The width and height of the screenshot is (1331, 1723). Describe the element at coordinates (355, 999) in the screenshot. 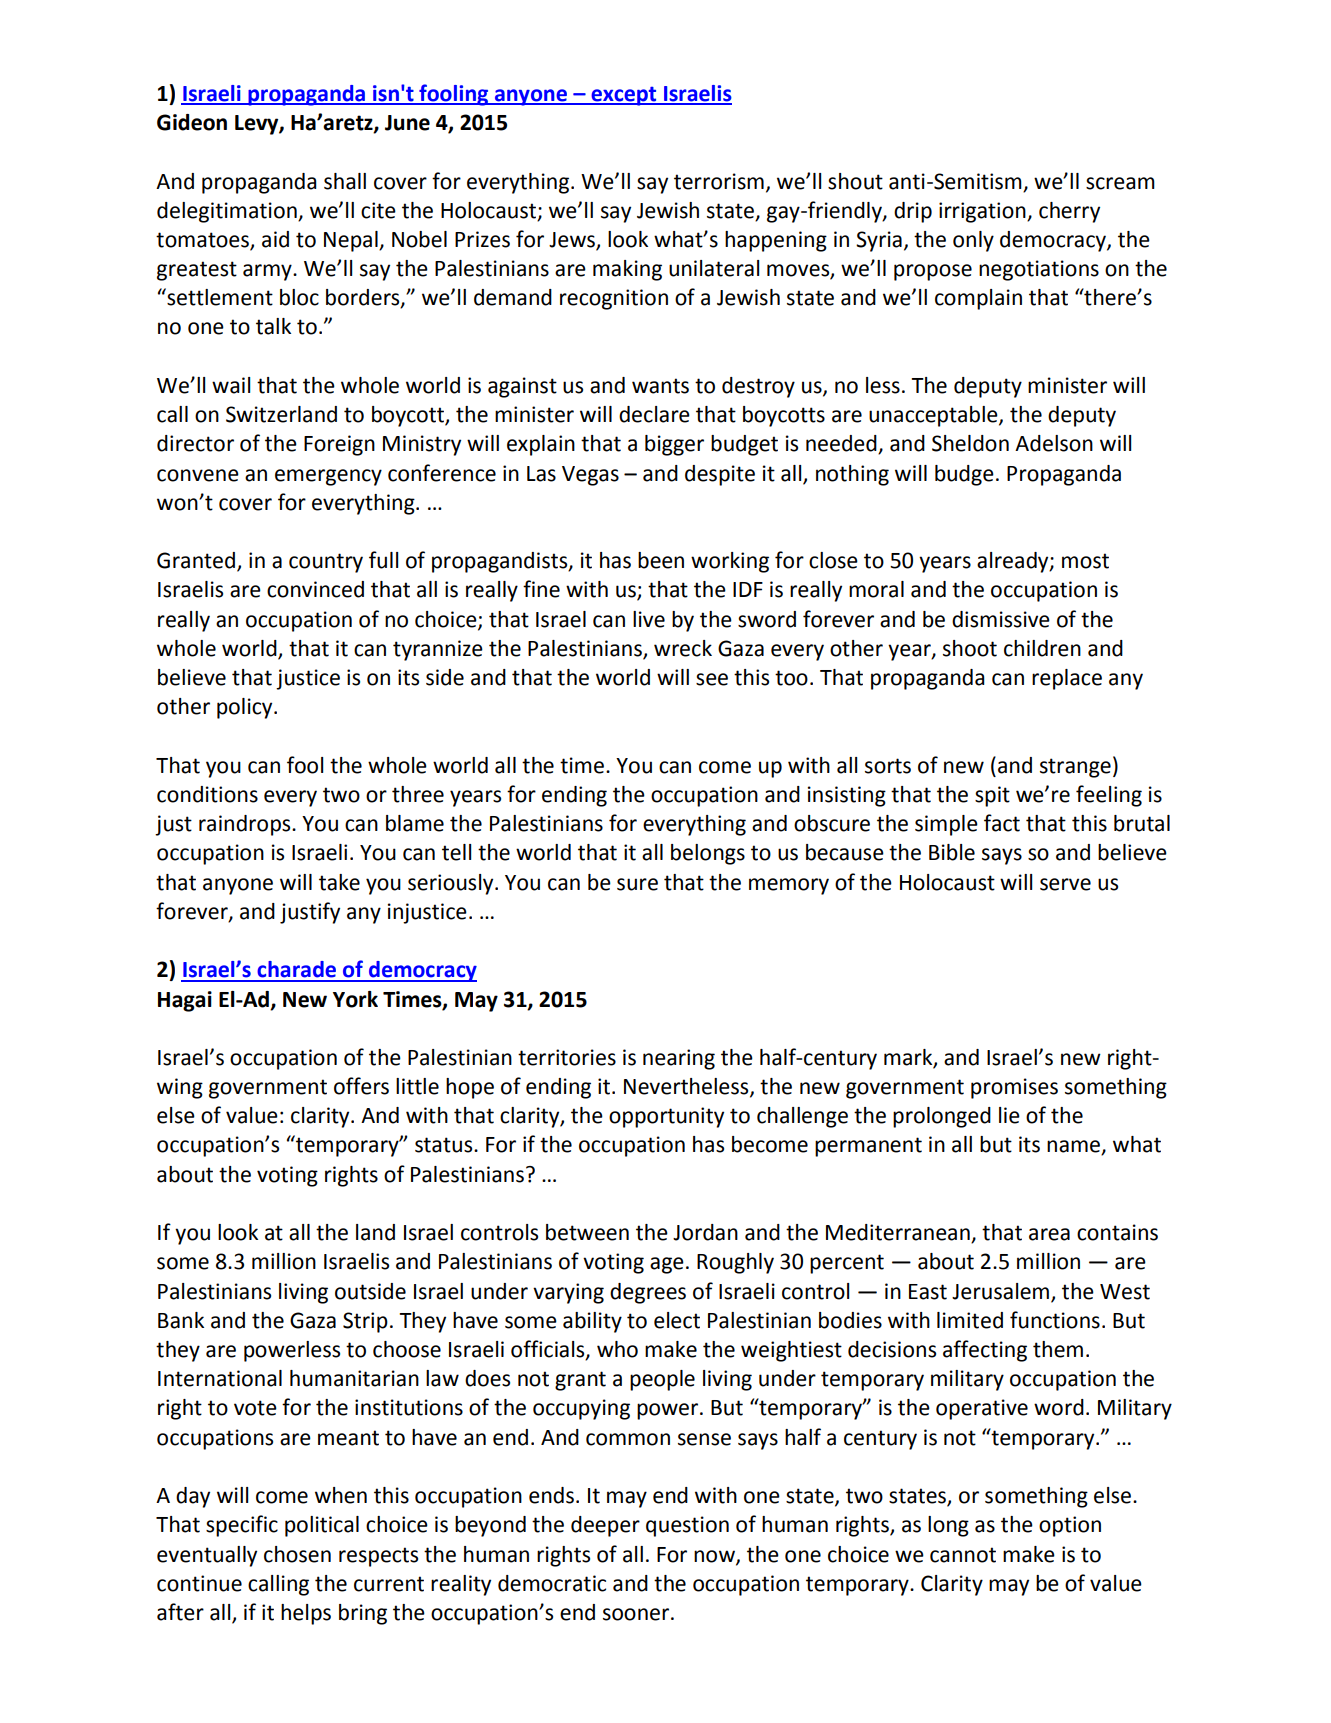

I see `York` at that location.
